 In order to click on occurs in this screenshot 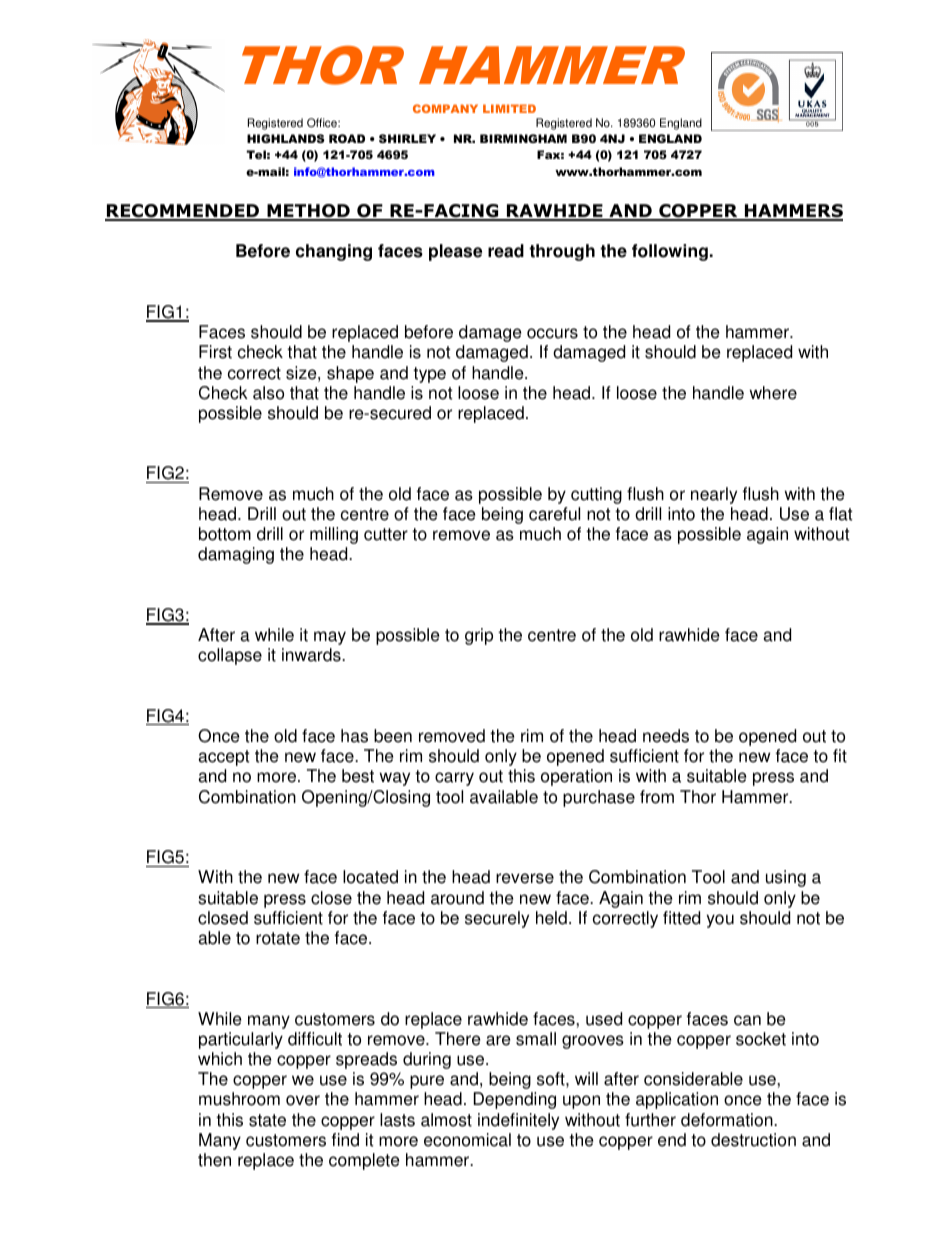, I will do `click(552, 333)`.
